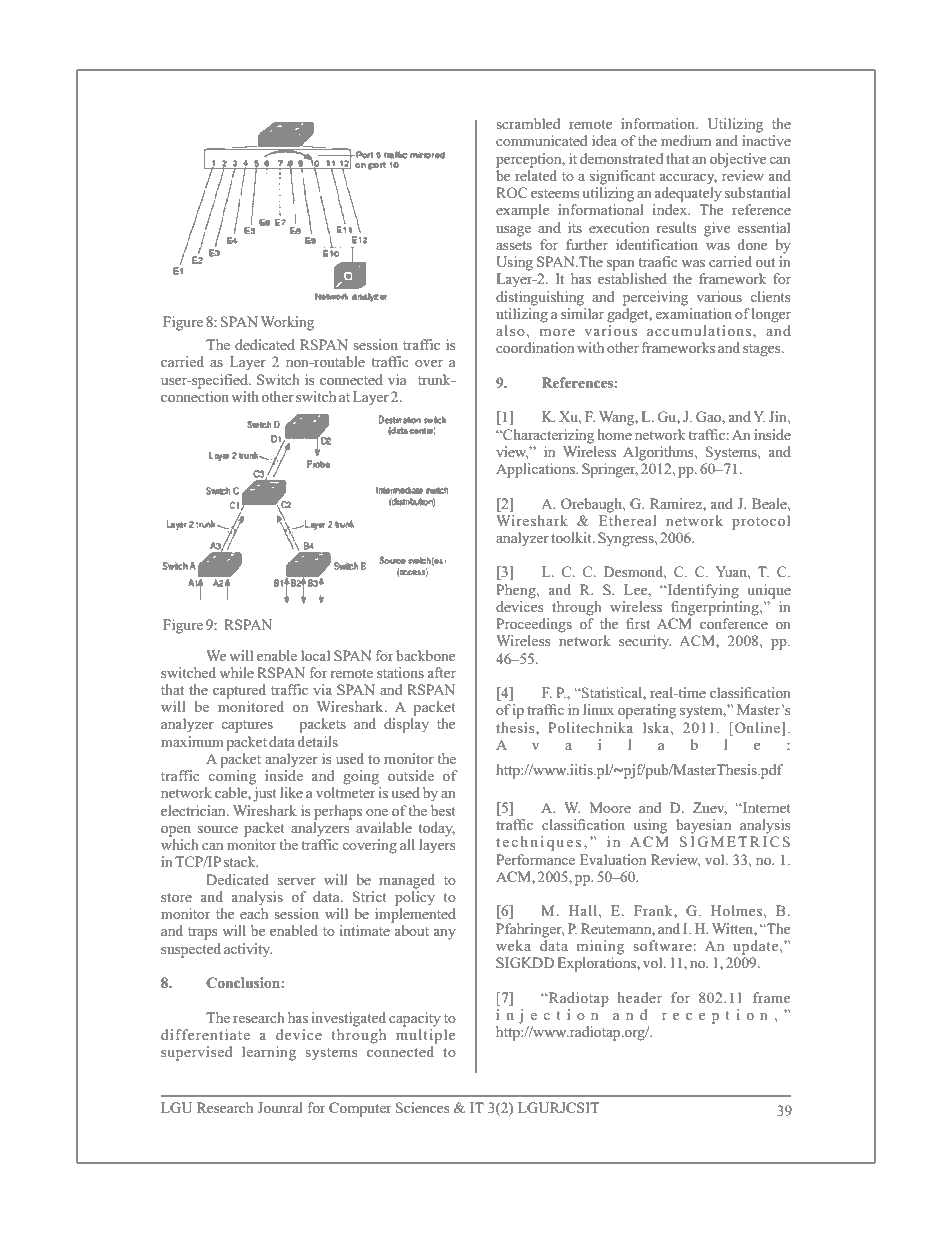 Image resolution: width=952 pixels, height=1233 pixels. I want to click on conference, so click(734, 623).
